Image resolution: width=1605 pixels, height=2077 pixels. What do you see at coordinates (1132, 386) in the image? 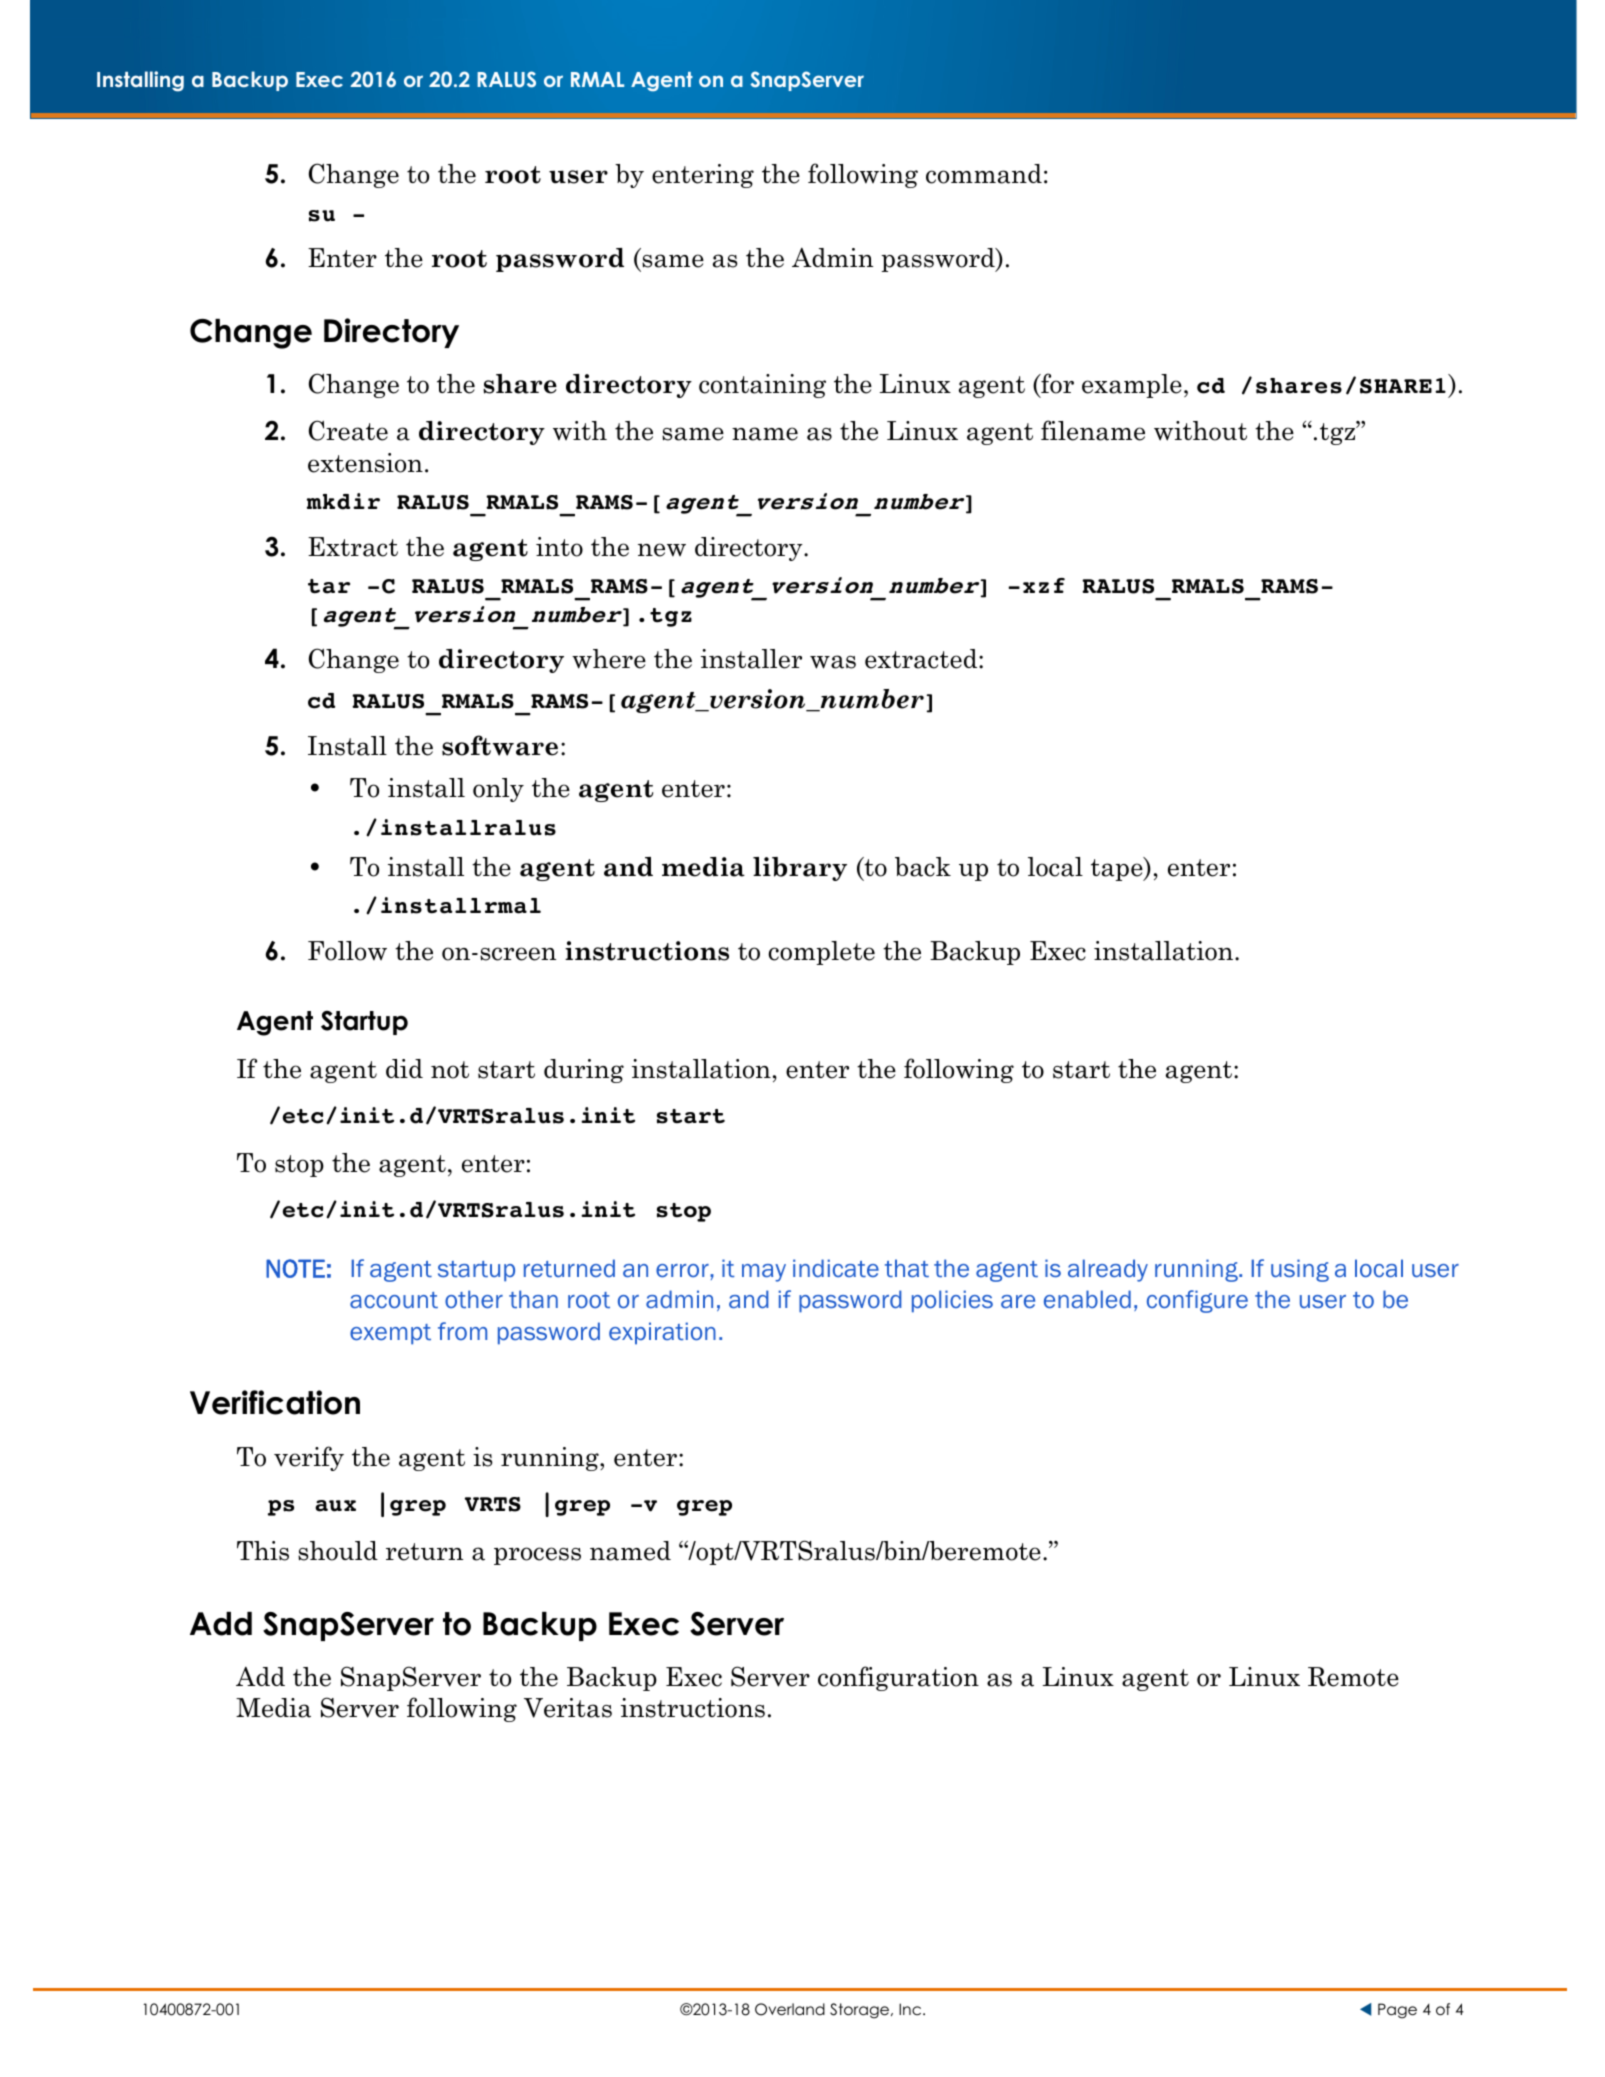
I see `example` at bounding box center [1132, 386].
